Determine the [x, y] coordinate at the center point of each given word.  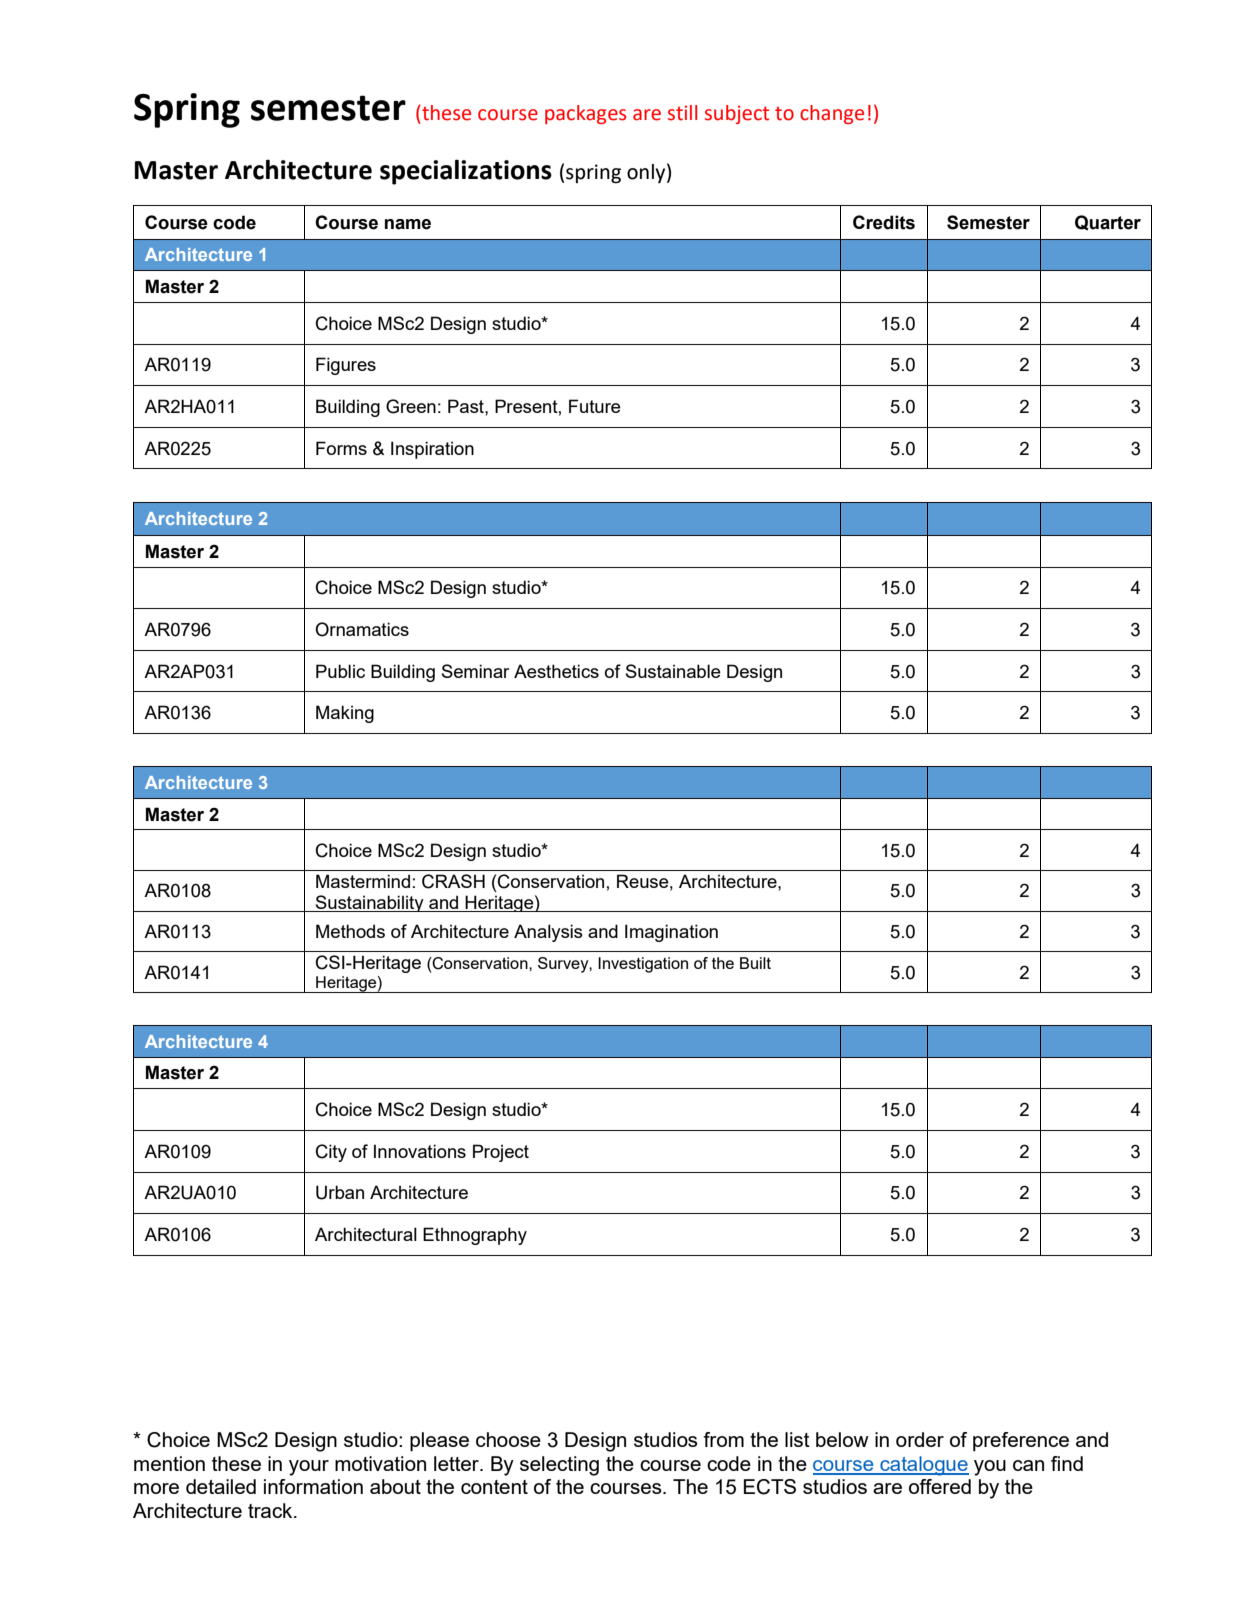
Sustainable [673, 671]
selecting [559, 1466]
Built [755, 963]
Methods [350, 931]
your [309, 1468]
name [408, 224]
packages [585, 114]
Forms [341, 448]
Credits [884, 222]
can [1028, 1465]
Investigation [643, 965]
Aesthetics [556, 671]
